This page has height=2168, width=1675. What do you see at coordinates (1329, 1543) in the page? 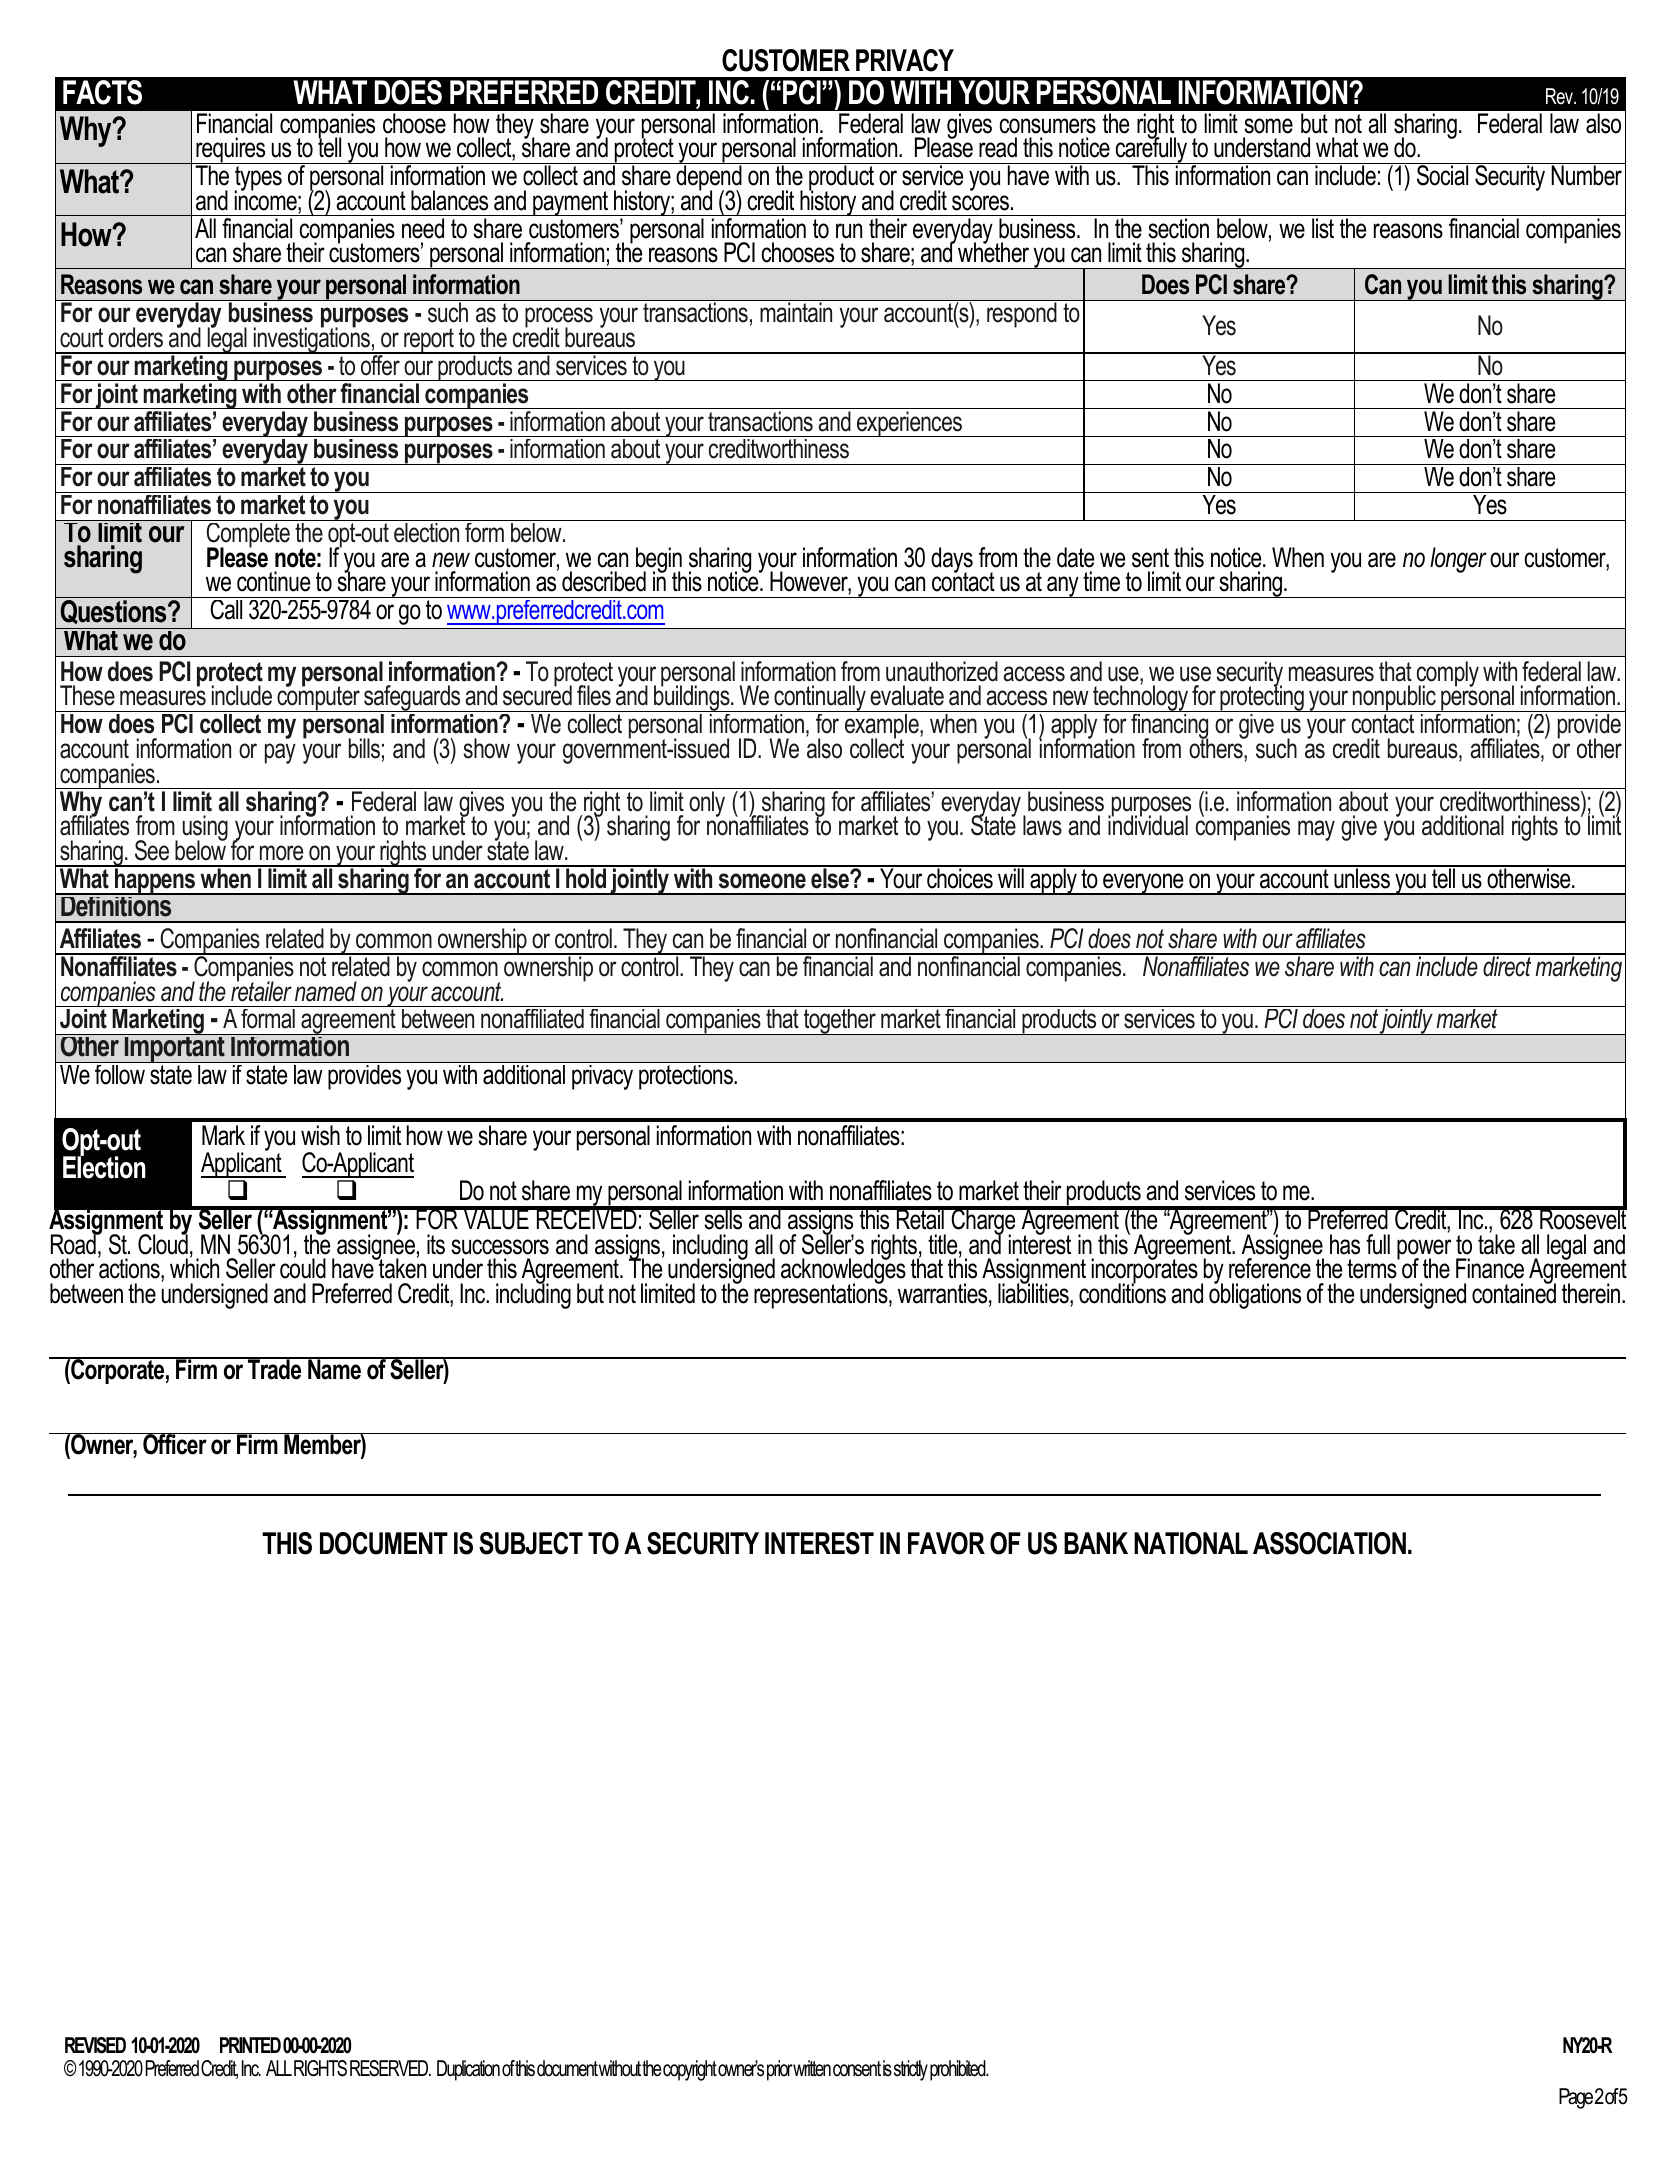
I see `ASSOCIATION` at bounding box center [1329, 1543].
